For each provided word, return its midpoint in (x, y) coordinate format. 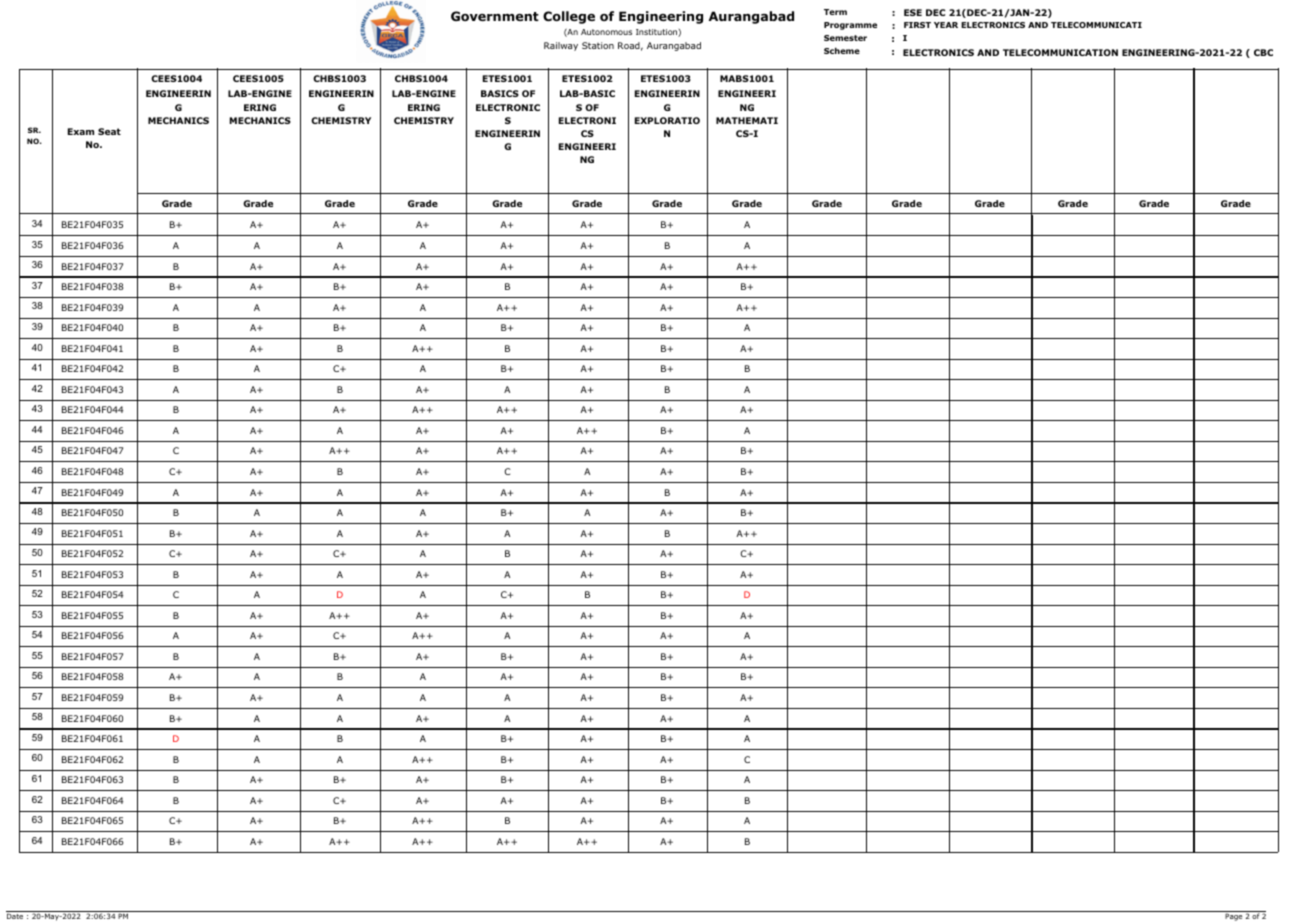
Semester (845, 38)
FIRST (917, 25)
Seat (109, 131)
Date (15, 916)
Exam (81, 131)
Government (495, 16)
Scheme (842, 50)
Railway (561, 46)
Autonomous (606, 32)
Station (598, 45)
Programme (850, 26)
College (569, 17)
